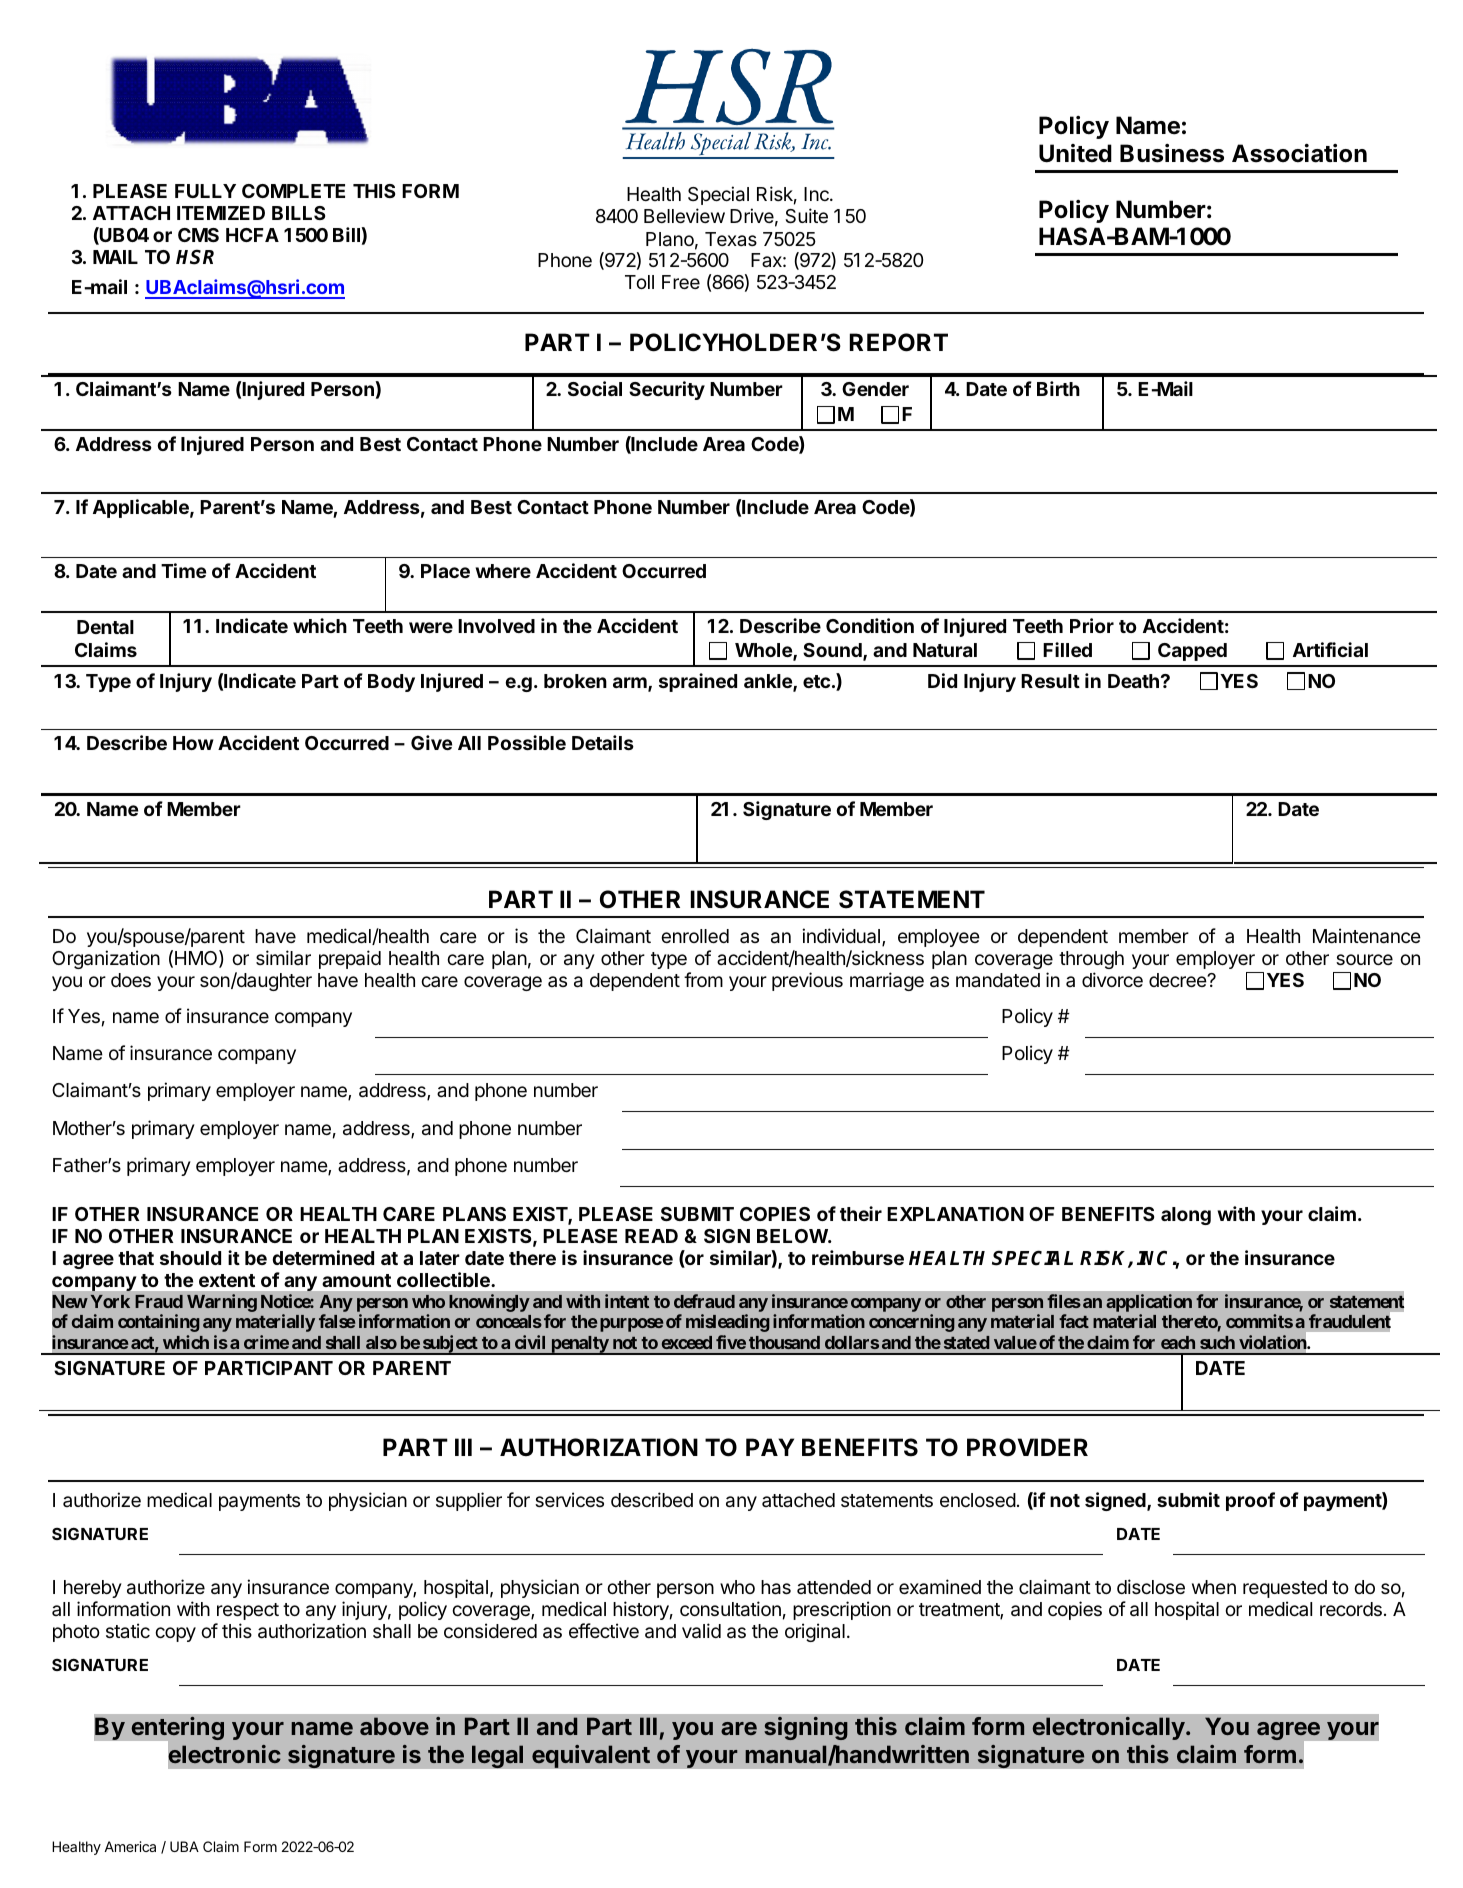  I want to click on Business, so click(1172, 153).
